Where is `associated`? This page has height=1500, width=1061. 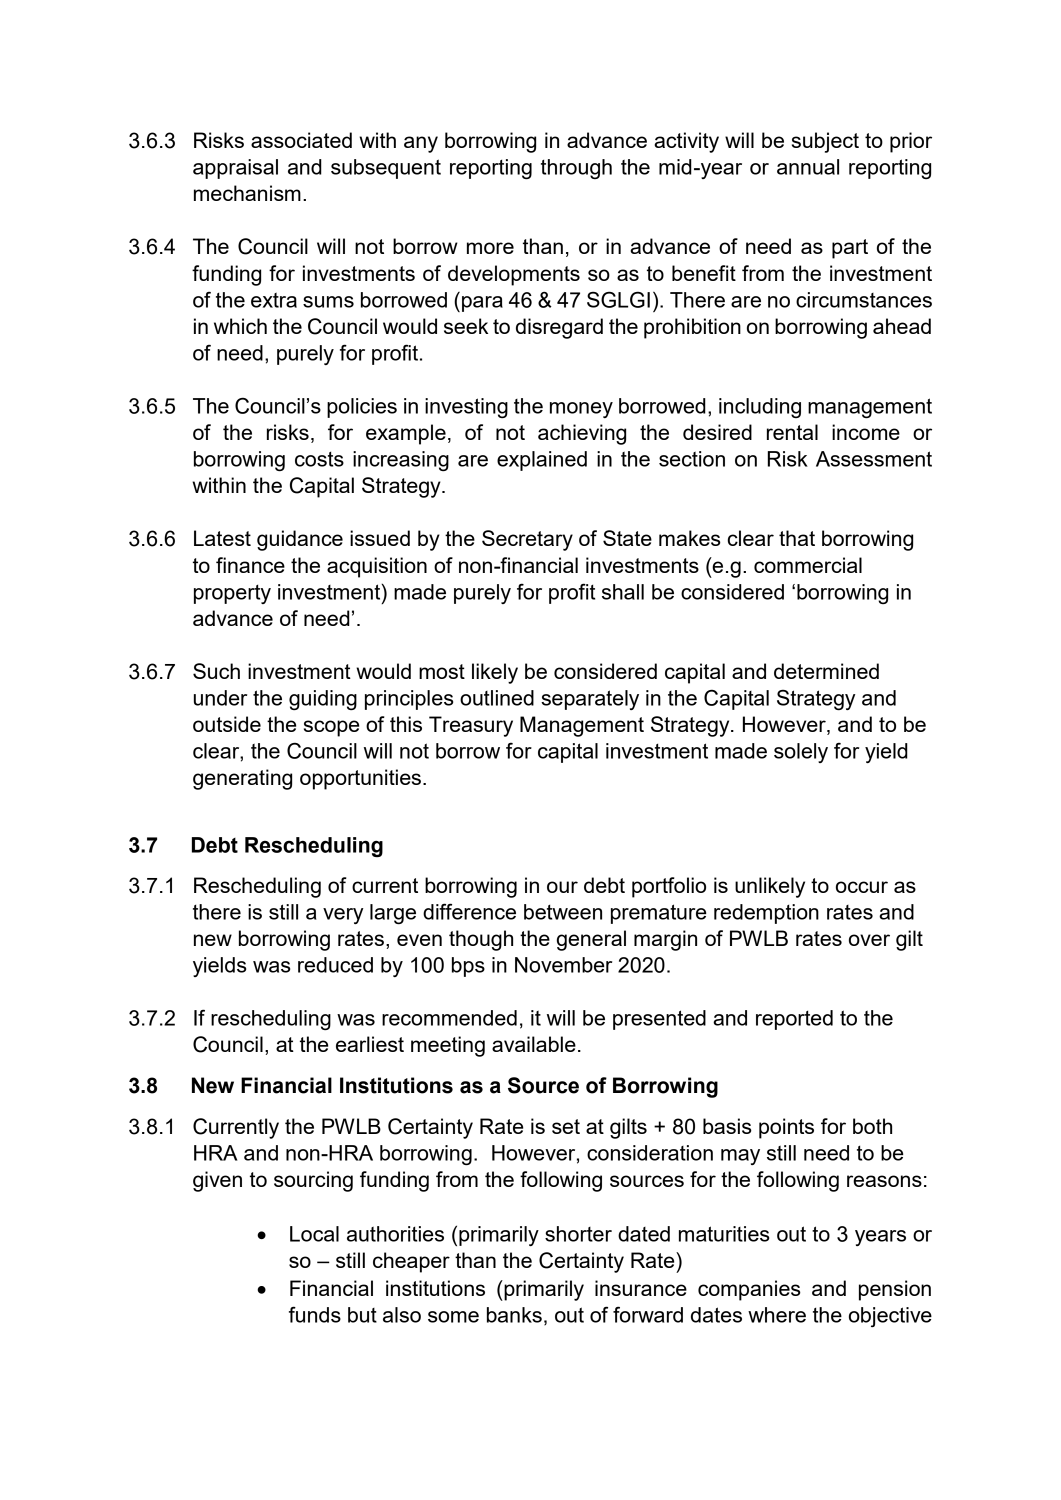 associated is located at coordinates (301, 140).
